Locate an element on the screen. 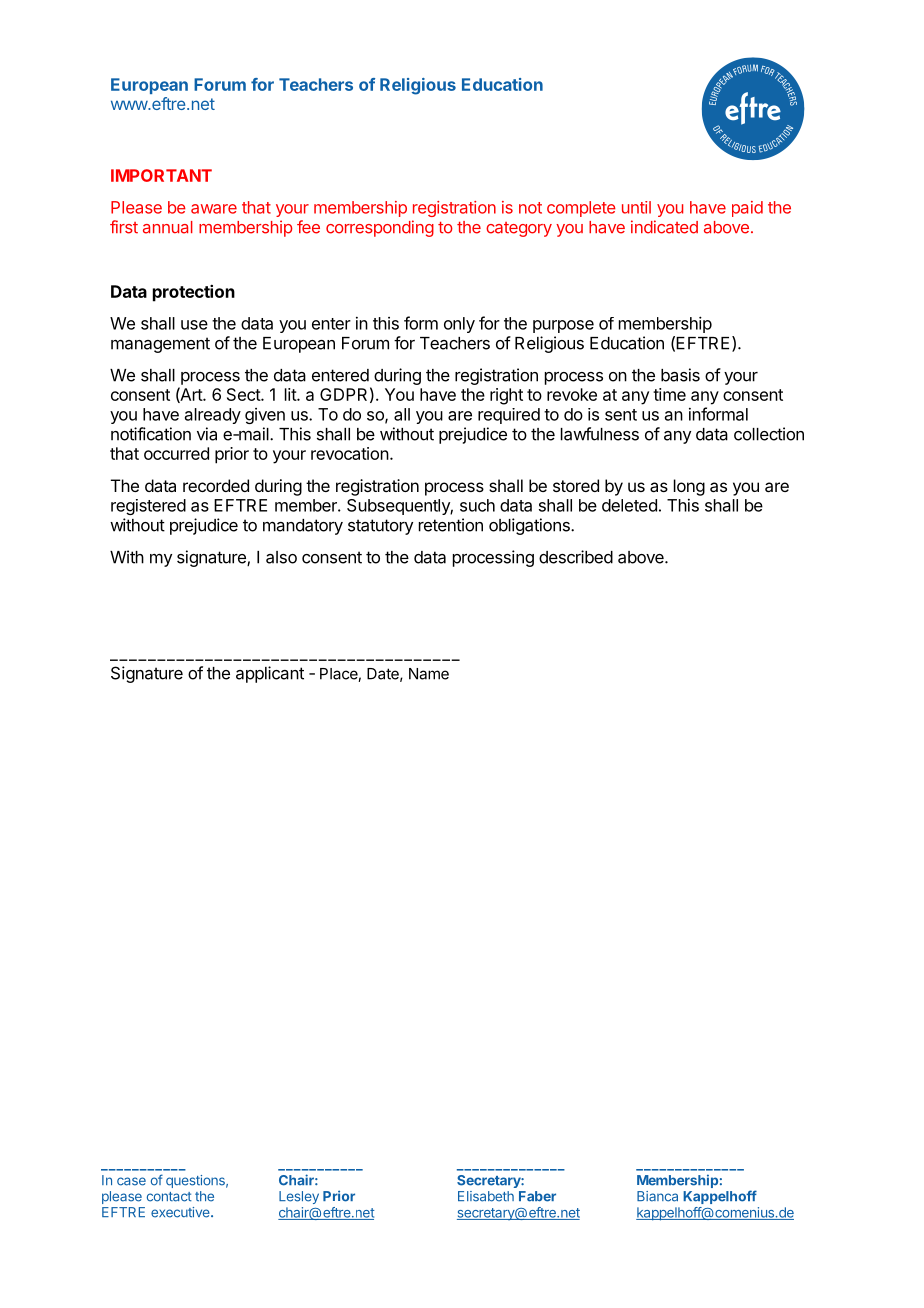  contact is located at coordinates (169, 1197).
